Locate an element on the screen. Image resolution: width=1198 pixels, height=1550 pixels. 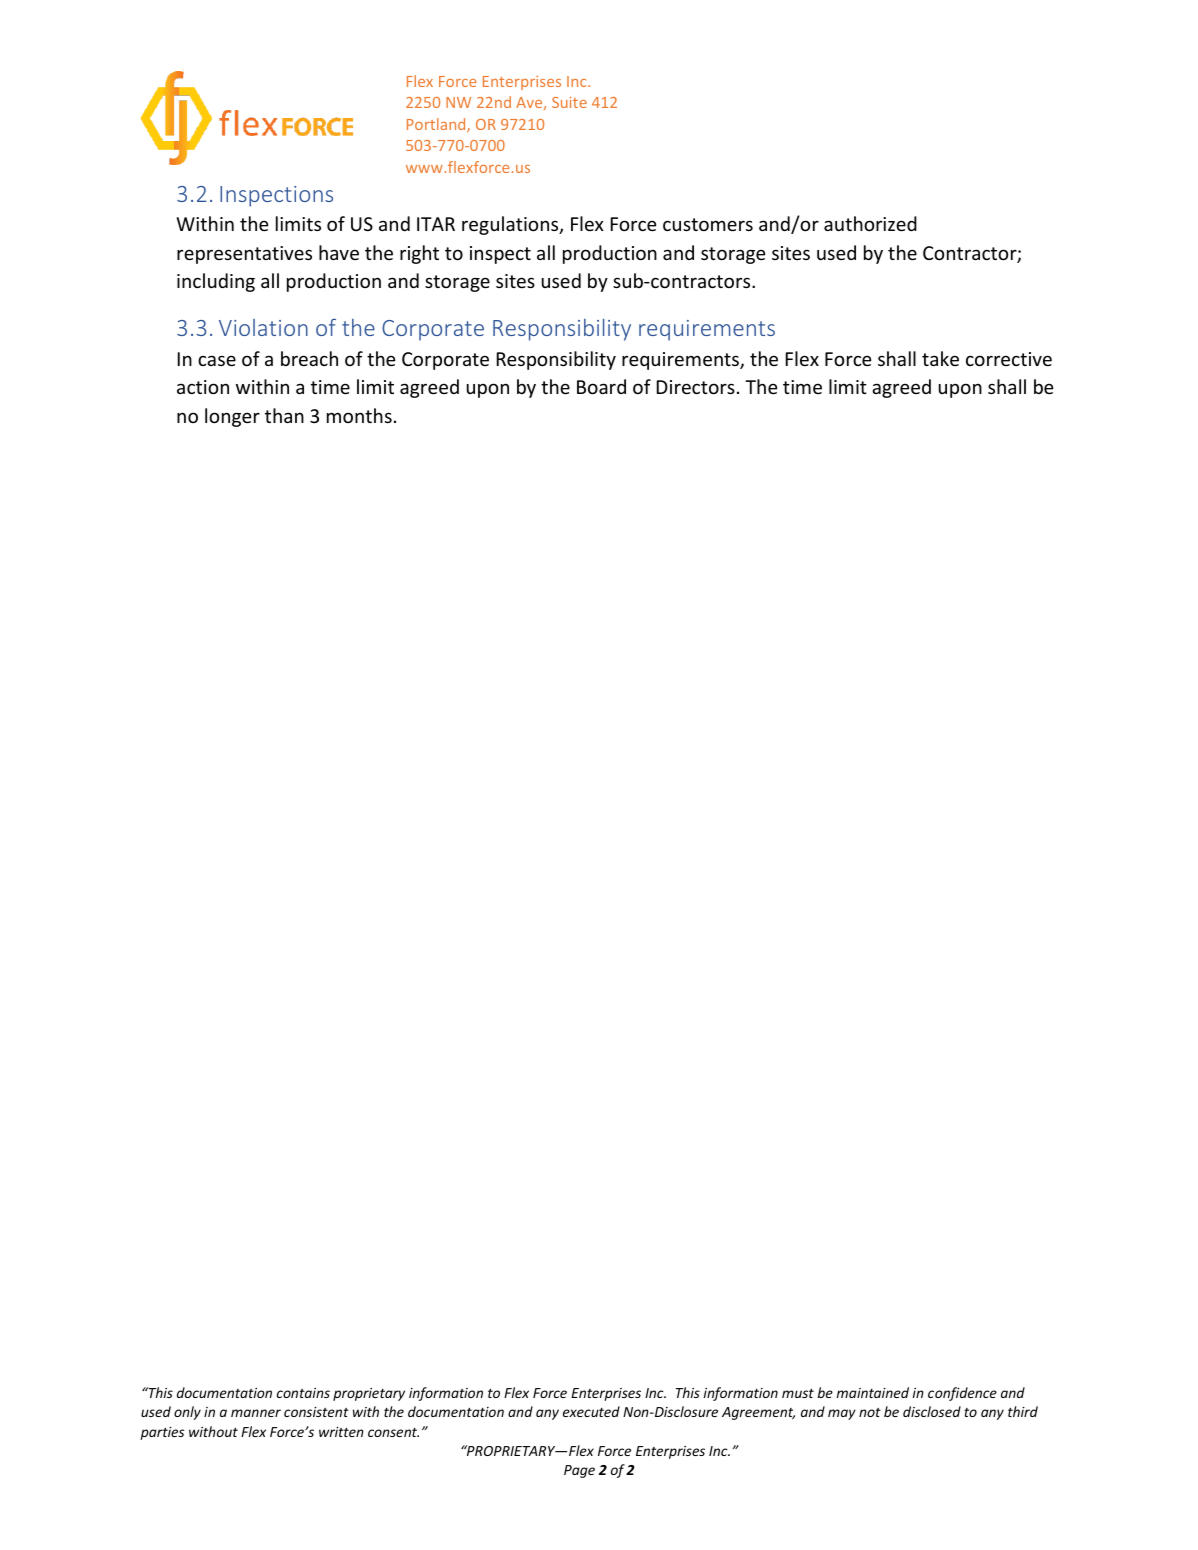
longer is located at coordinates (232, 417).
